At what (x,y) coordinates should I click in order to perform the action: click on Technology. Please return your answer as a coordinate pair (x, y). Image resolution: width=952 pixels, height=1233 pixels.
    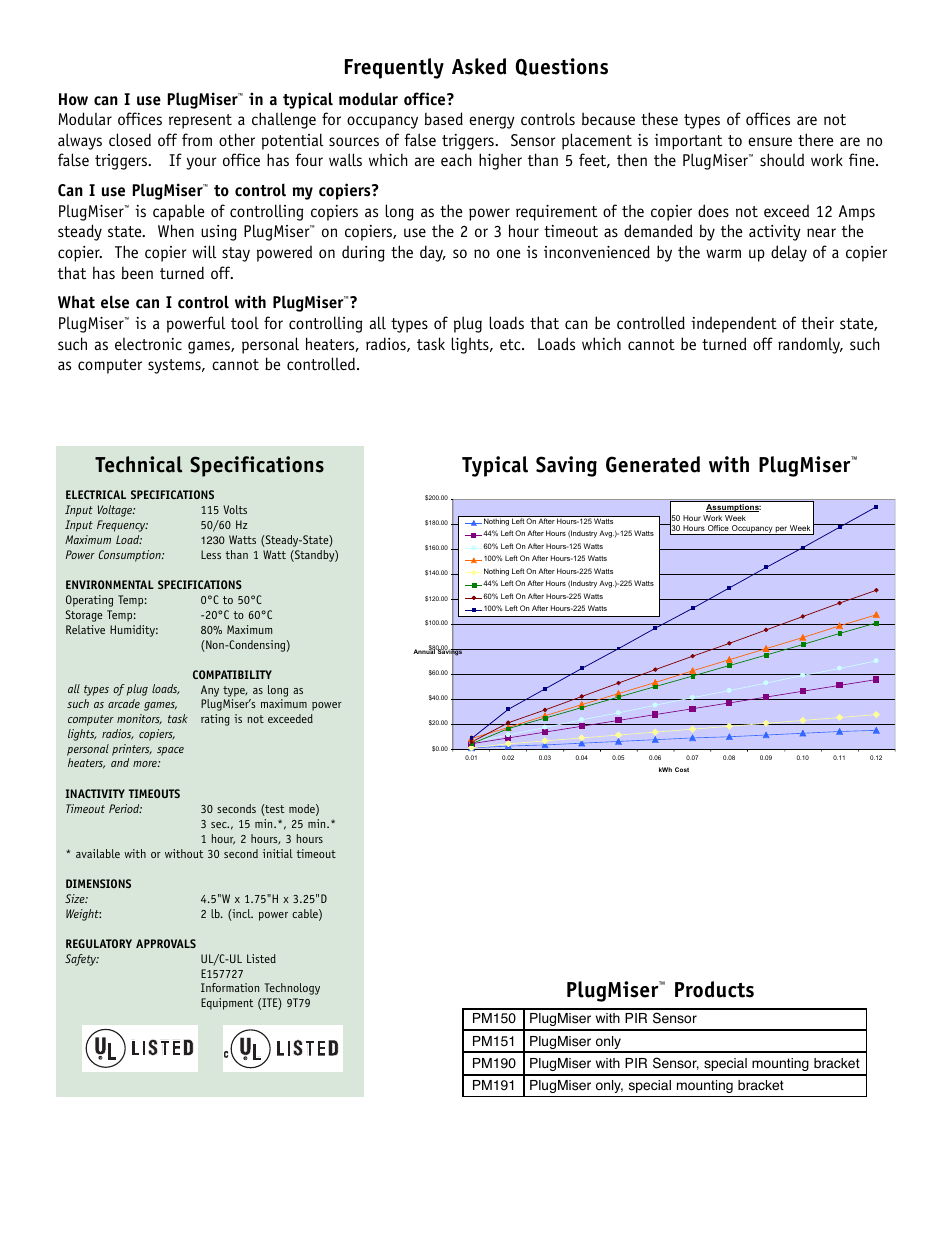
    Looking at the image, I should click on (292, 989).
